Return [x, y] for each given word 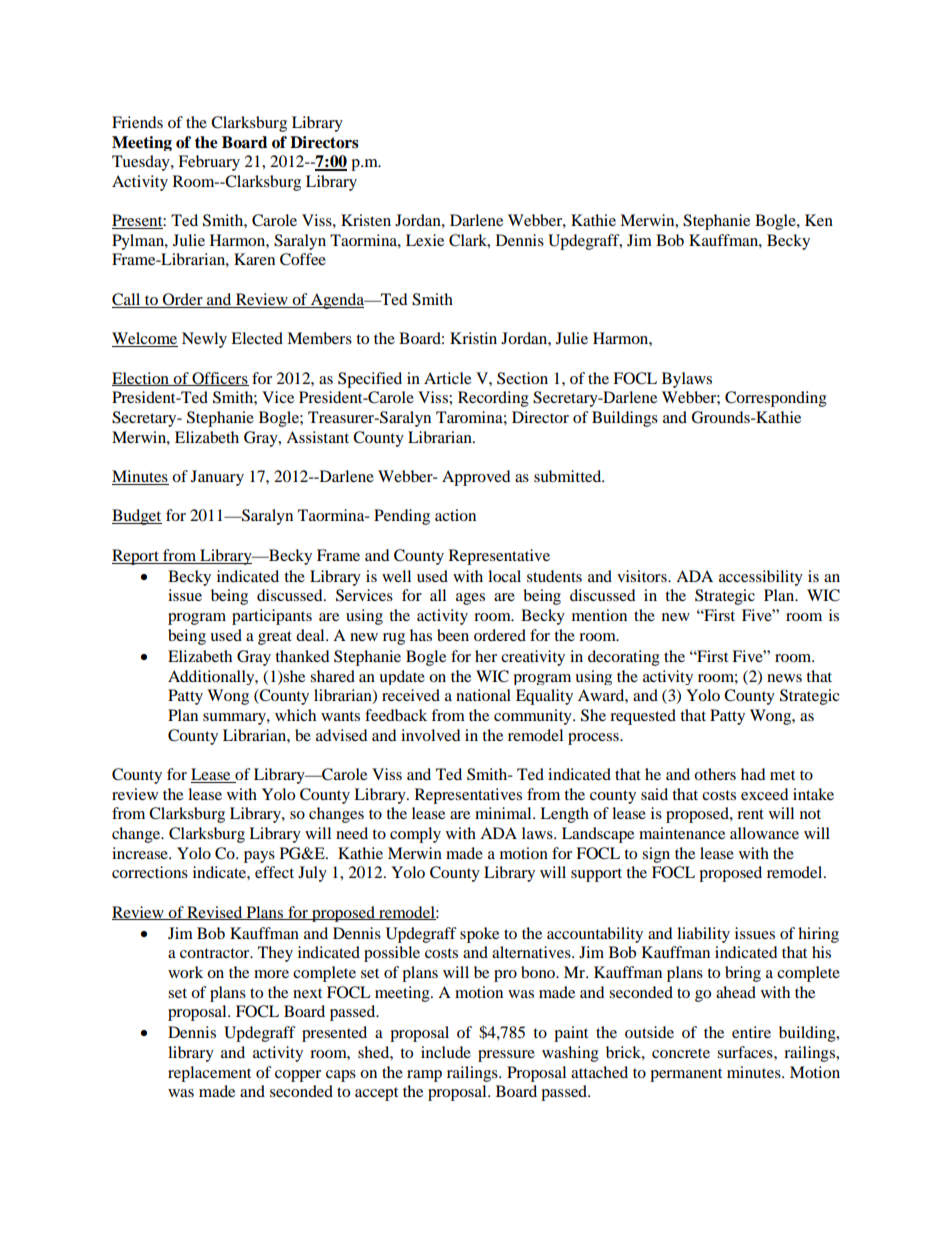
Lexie [425, 240]
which [295, 715]
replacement [209, 1074]
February [209, 163]
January [217, 478]
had [753, 774]
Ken [819, 220]
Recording [493, 399]
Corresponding [776, 399]
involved [431, 735]
